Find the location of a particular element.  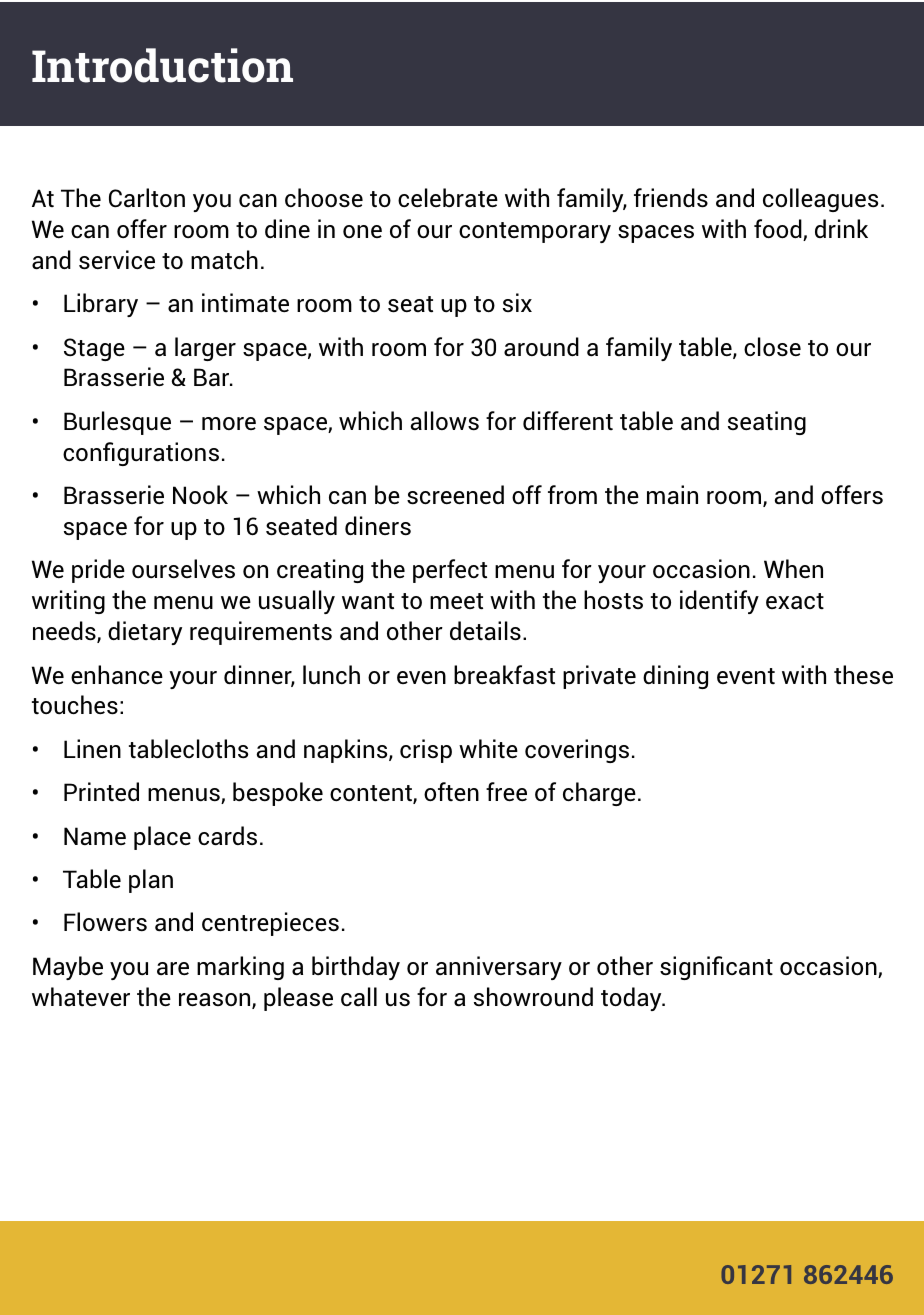

six is located at coordinates (517, 302).
